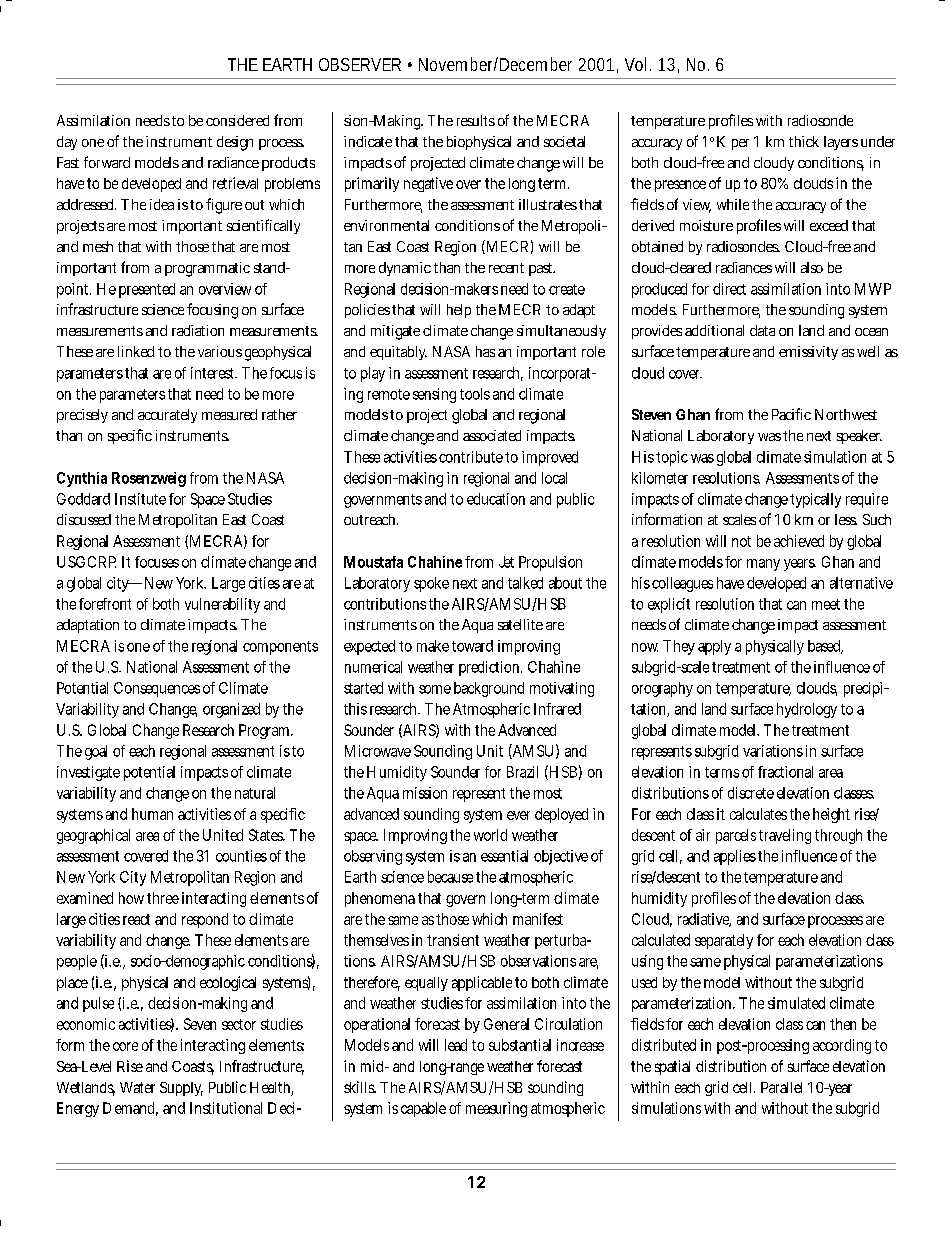 The height and width of the image is (1233, 952). Describe the element at coordinates (804, 141) in the image. I see `thick` at that location.
